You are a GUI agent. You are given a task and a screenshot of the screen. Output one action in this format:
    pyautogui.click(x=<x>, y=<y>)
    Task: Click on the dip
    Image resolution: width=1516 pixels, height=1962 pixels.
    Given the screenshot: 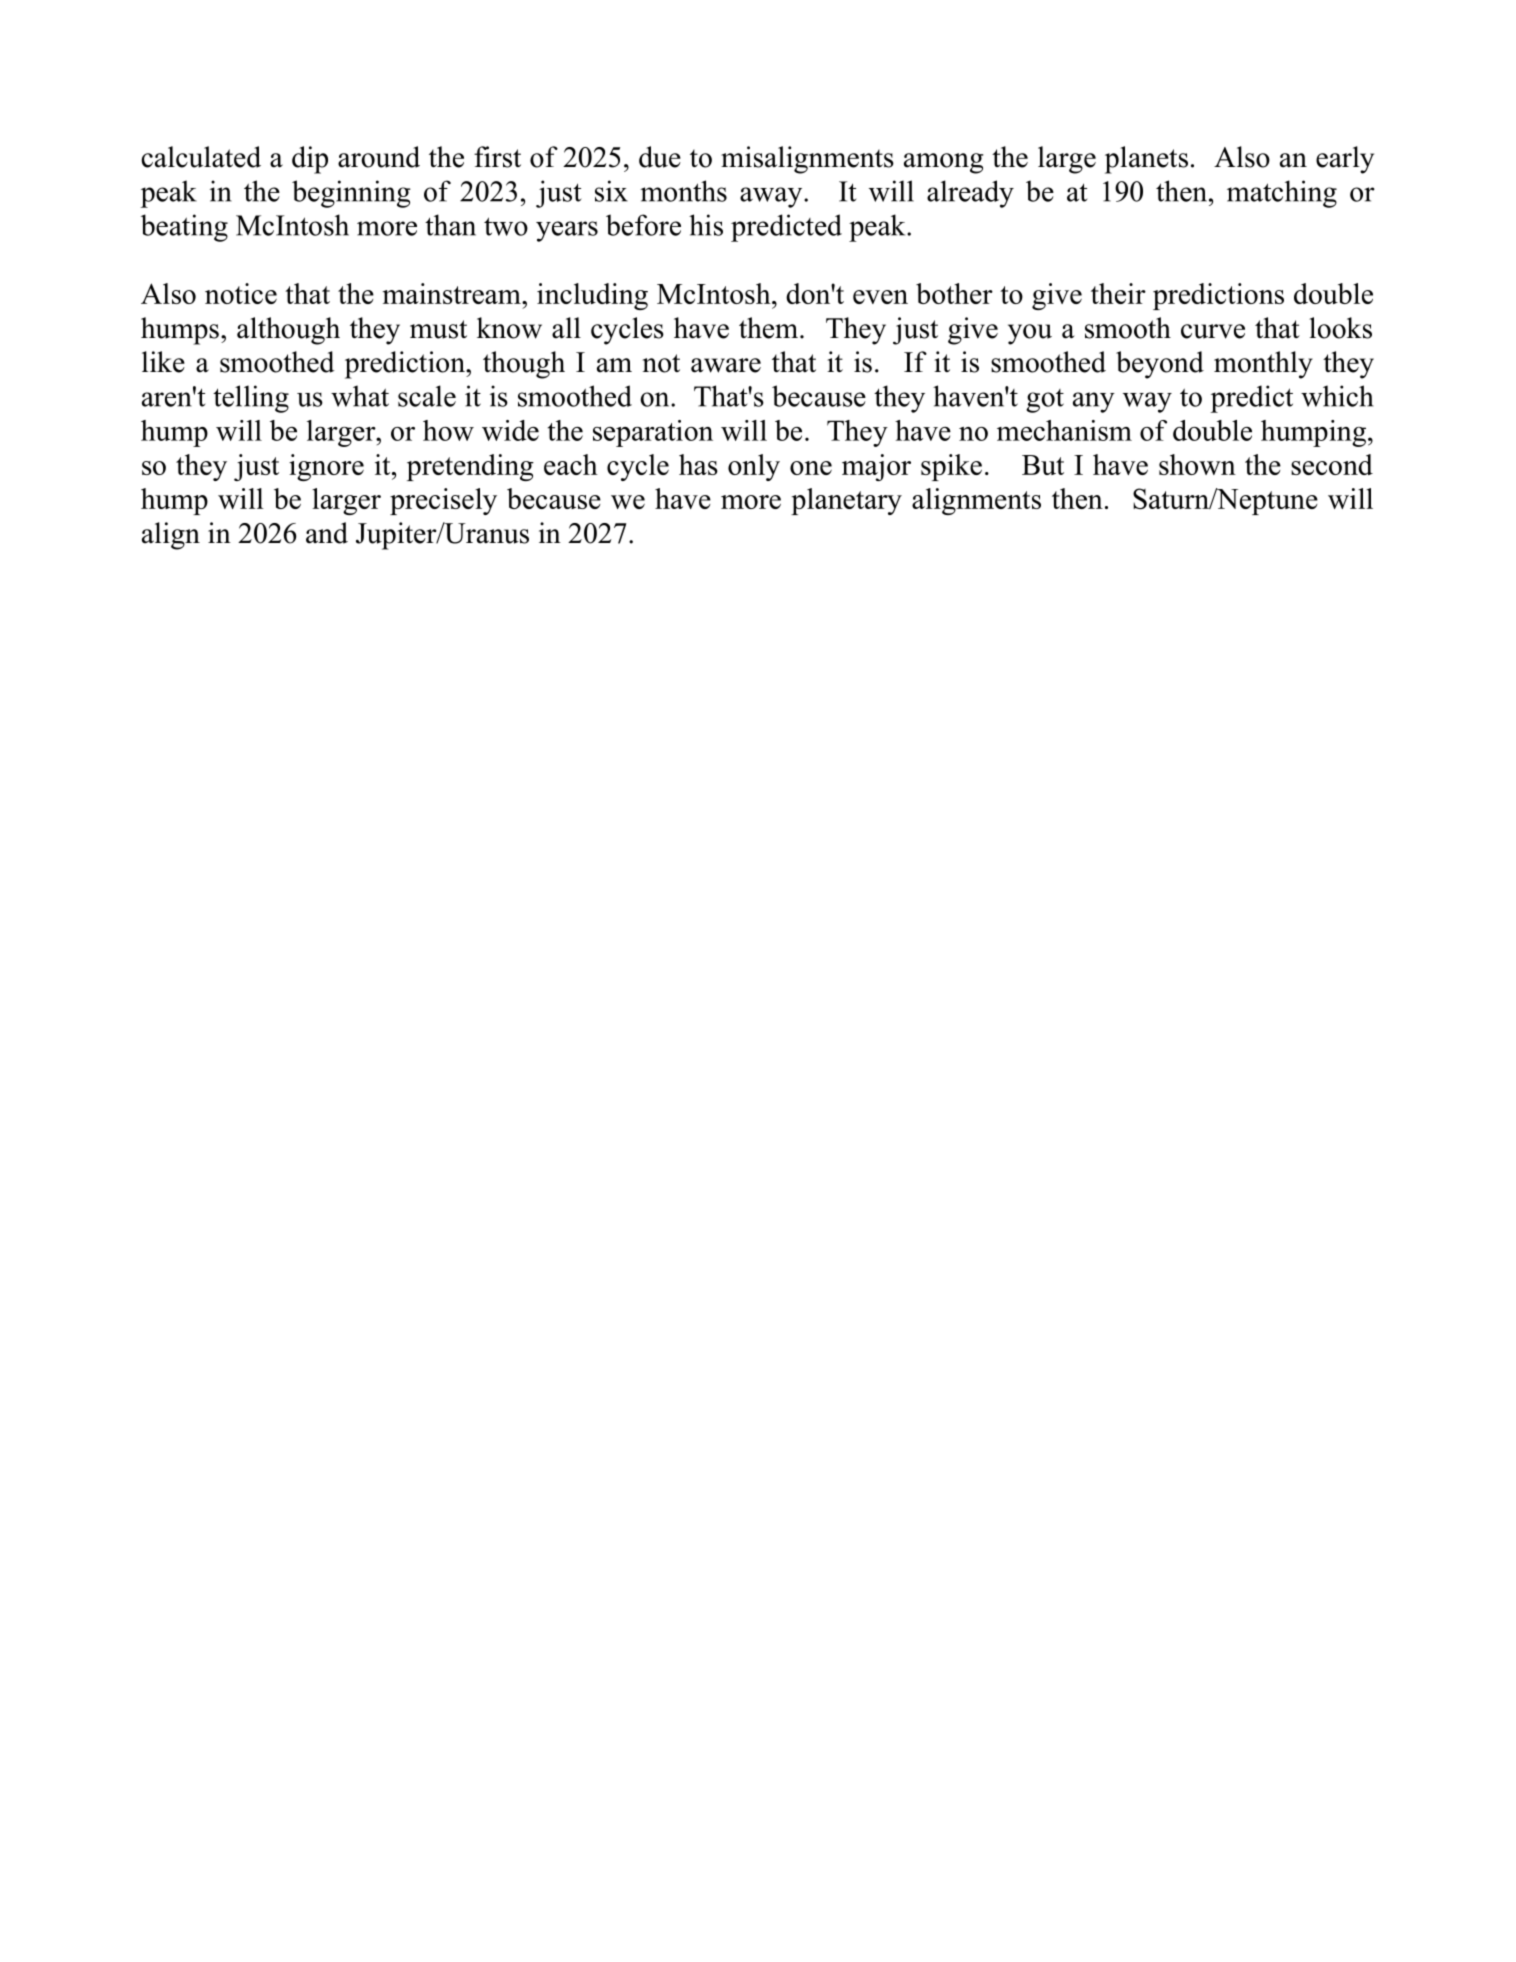 What is the action you would take?
    pyautogui.click(x=310, y=160)
